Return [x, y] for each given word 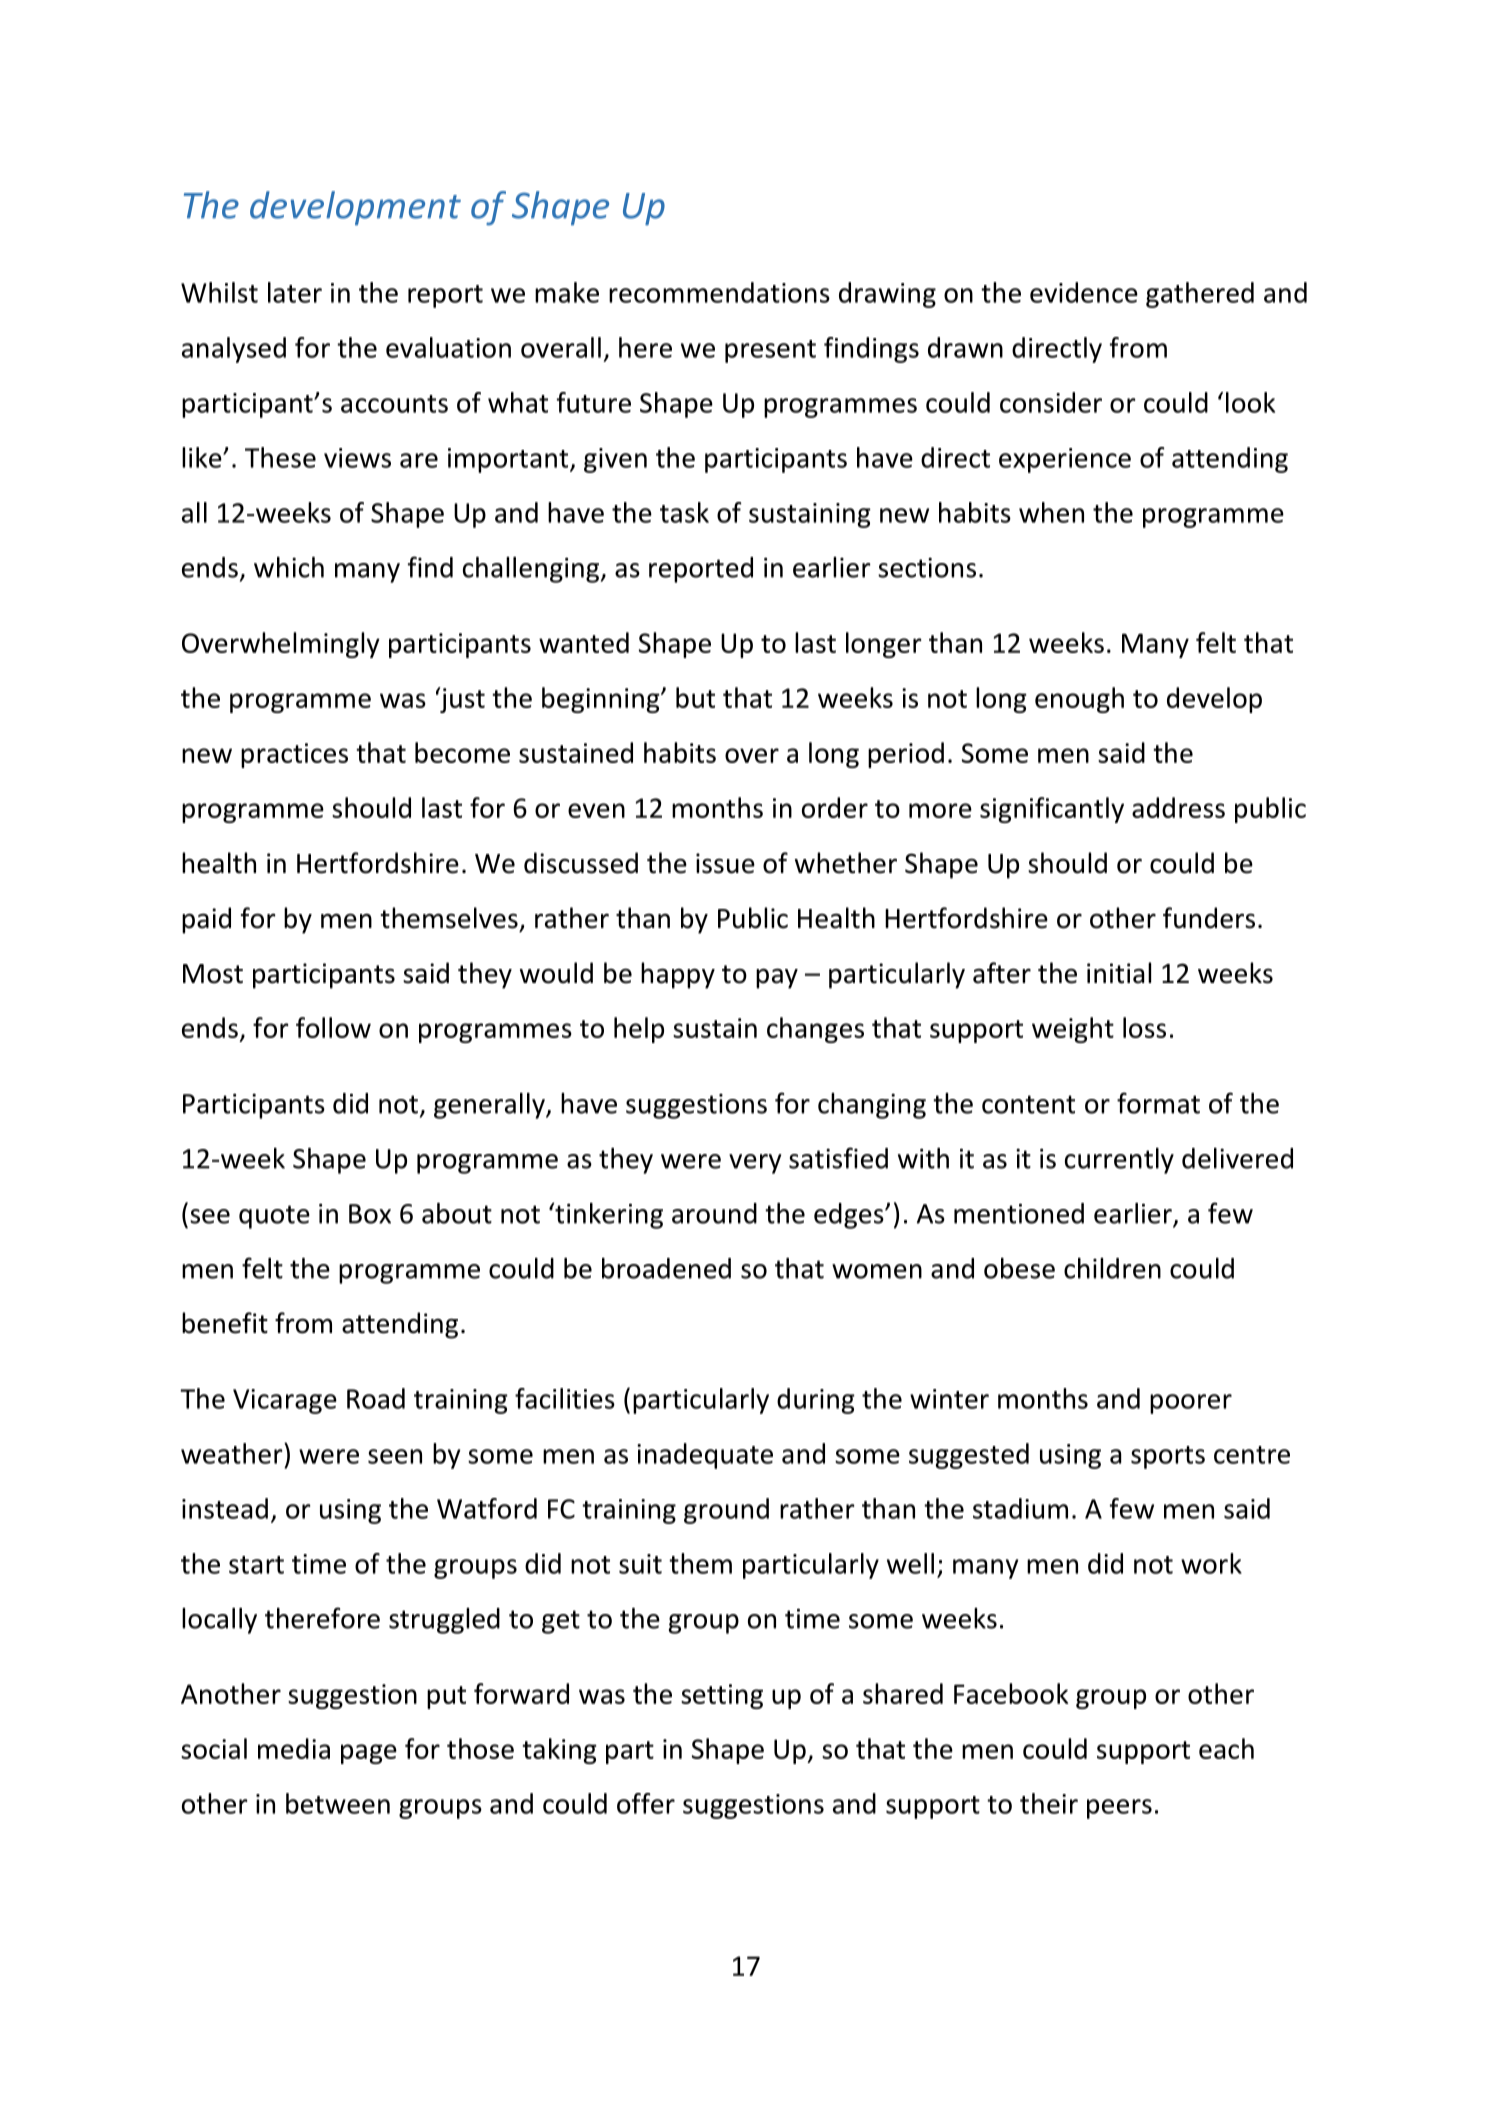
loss [1144, 1027]
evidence [1084, 292]
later [295, 292]
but [695, 697]
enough [1079, 700]
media [294, 1748]
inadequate [705, 1456]
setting [722, 1696]
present [770, 351]
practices [294, 755]
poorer [1191, 1404]
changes [815, 1030]
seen [395, 1456]
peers [1119, 1809]
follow [333, 1027]
